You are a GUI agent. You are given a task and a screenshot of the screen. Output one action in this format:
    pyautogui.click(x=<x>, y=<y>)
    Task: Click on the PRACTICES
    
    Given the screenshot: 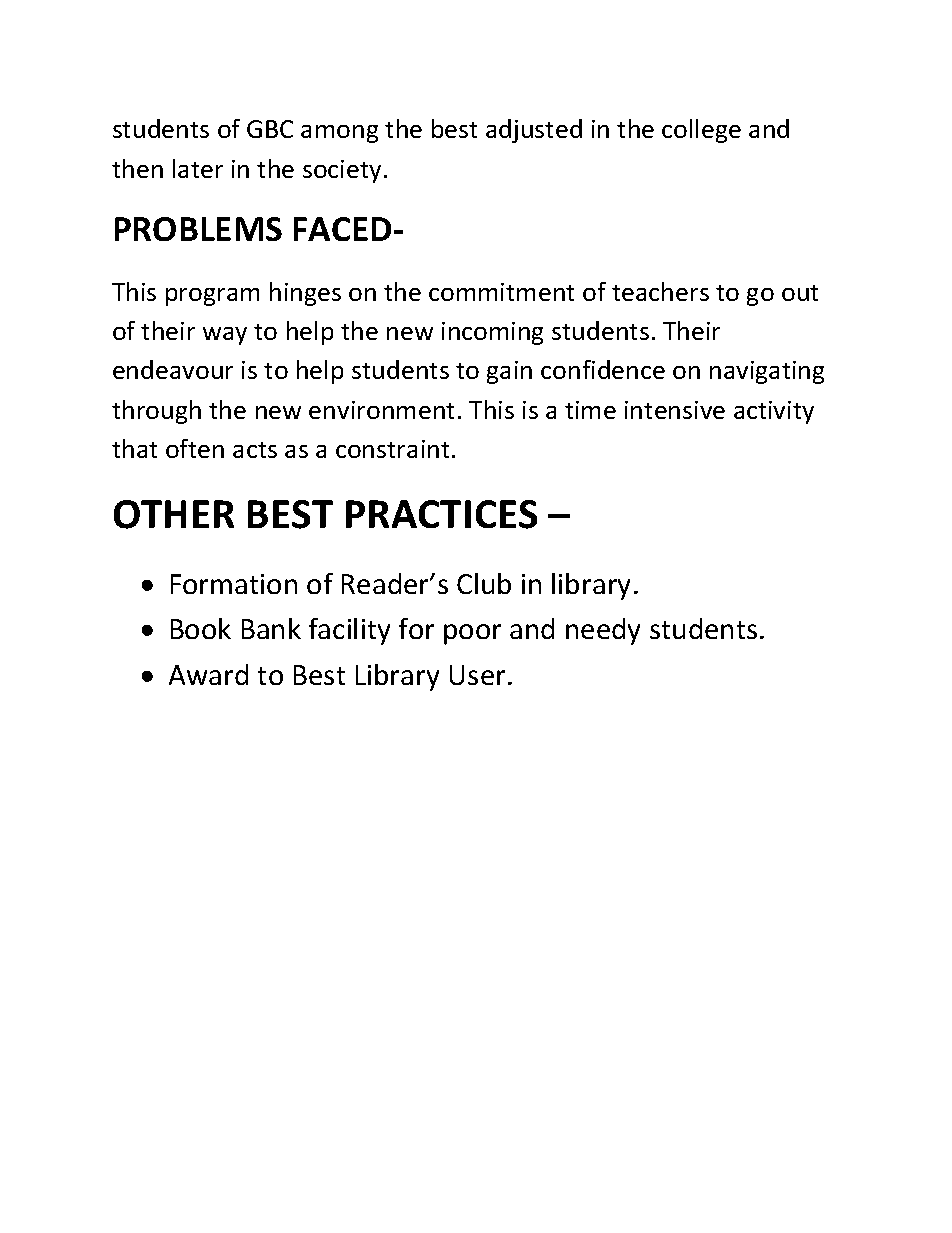 What is the action you would take?
    pyautogui.click(x=441, y=514)
